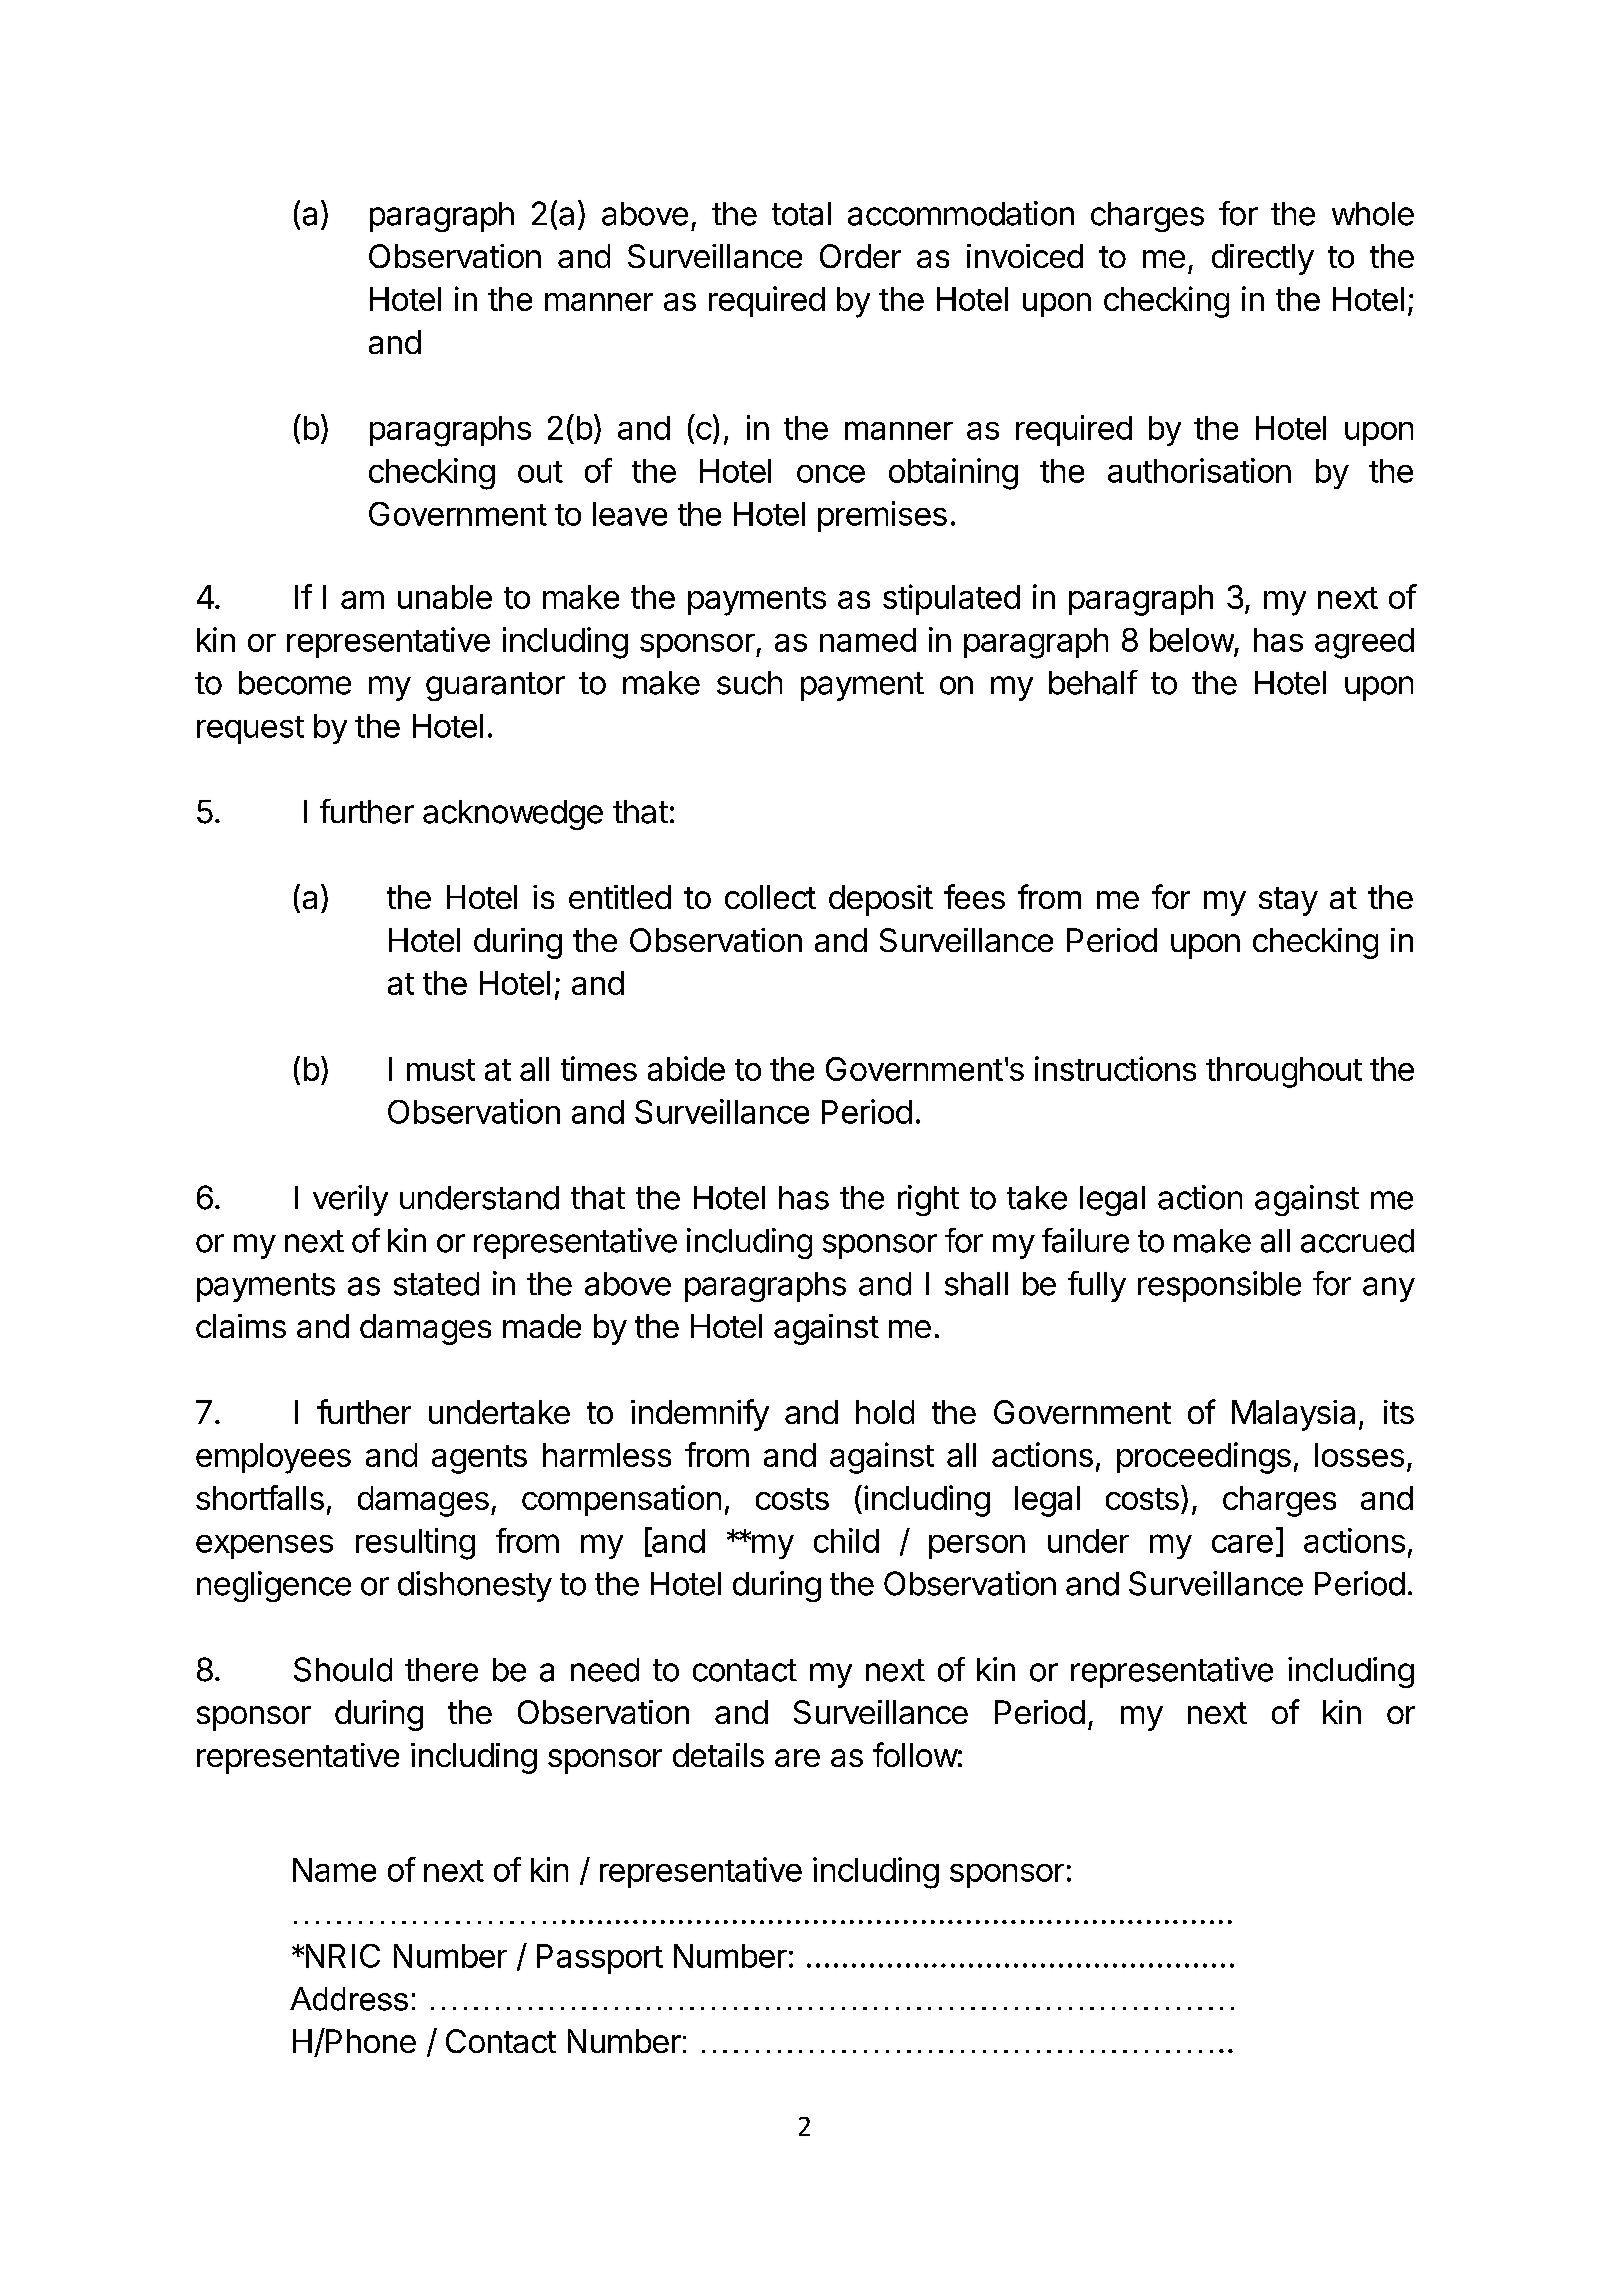 The width and height of the screenshot is (1609, 2276). Describe the element at coordinates (846, 1540) in the screenshot. I see `child` at that location.
